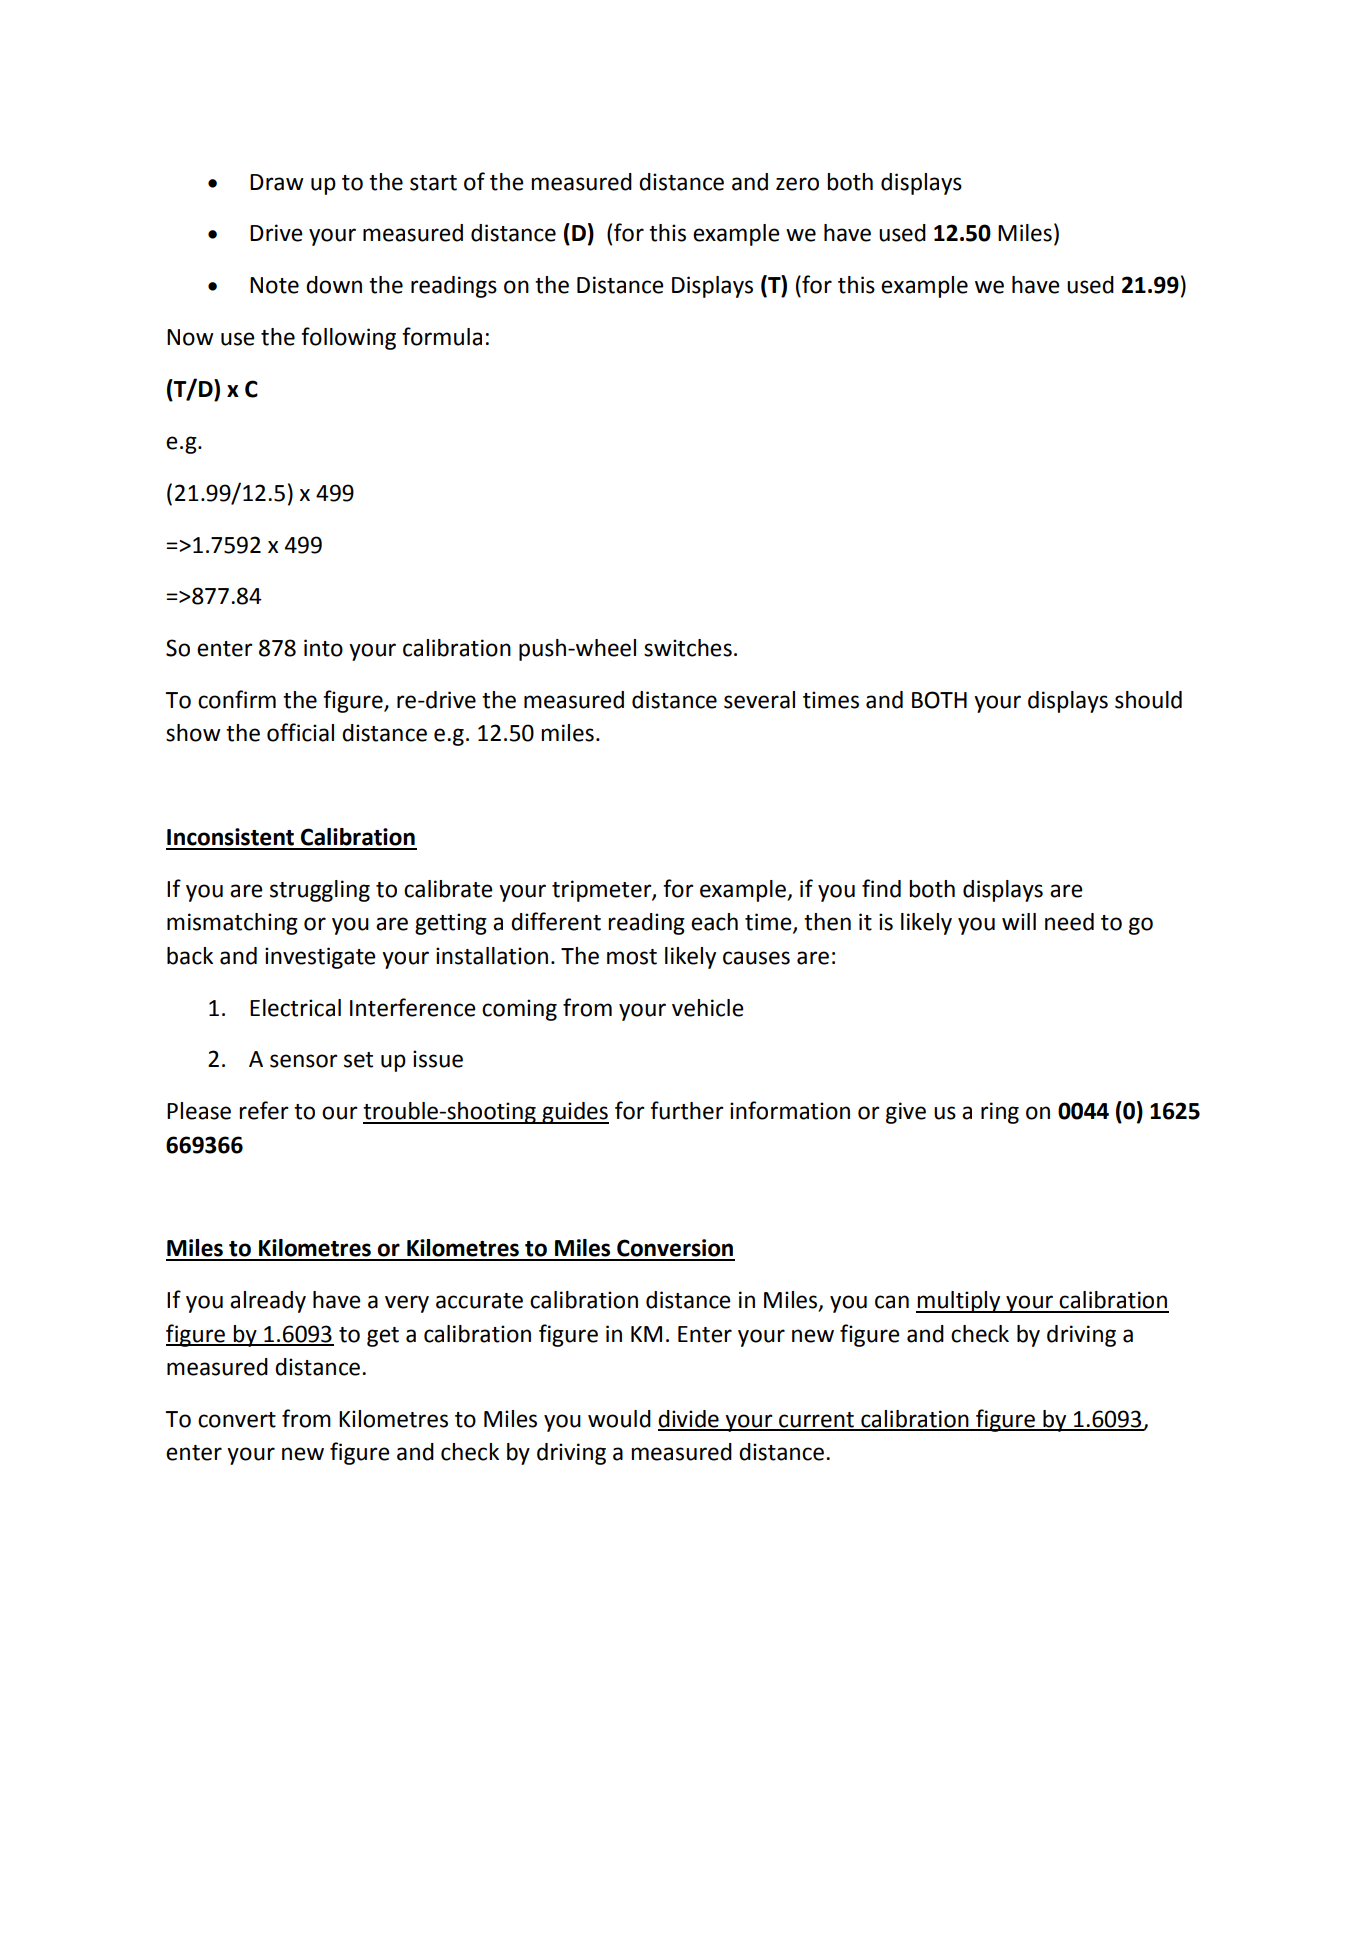  Describe the element at coordinates (300, 732) in the screenshot. I see `official` at that location.
